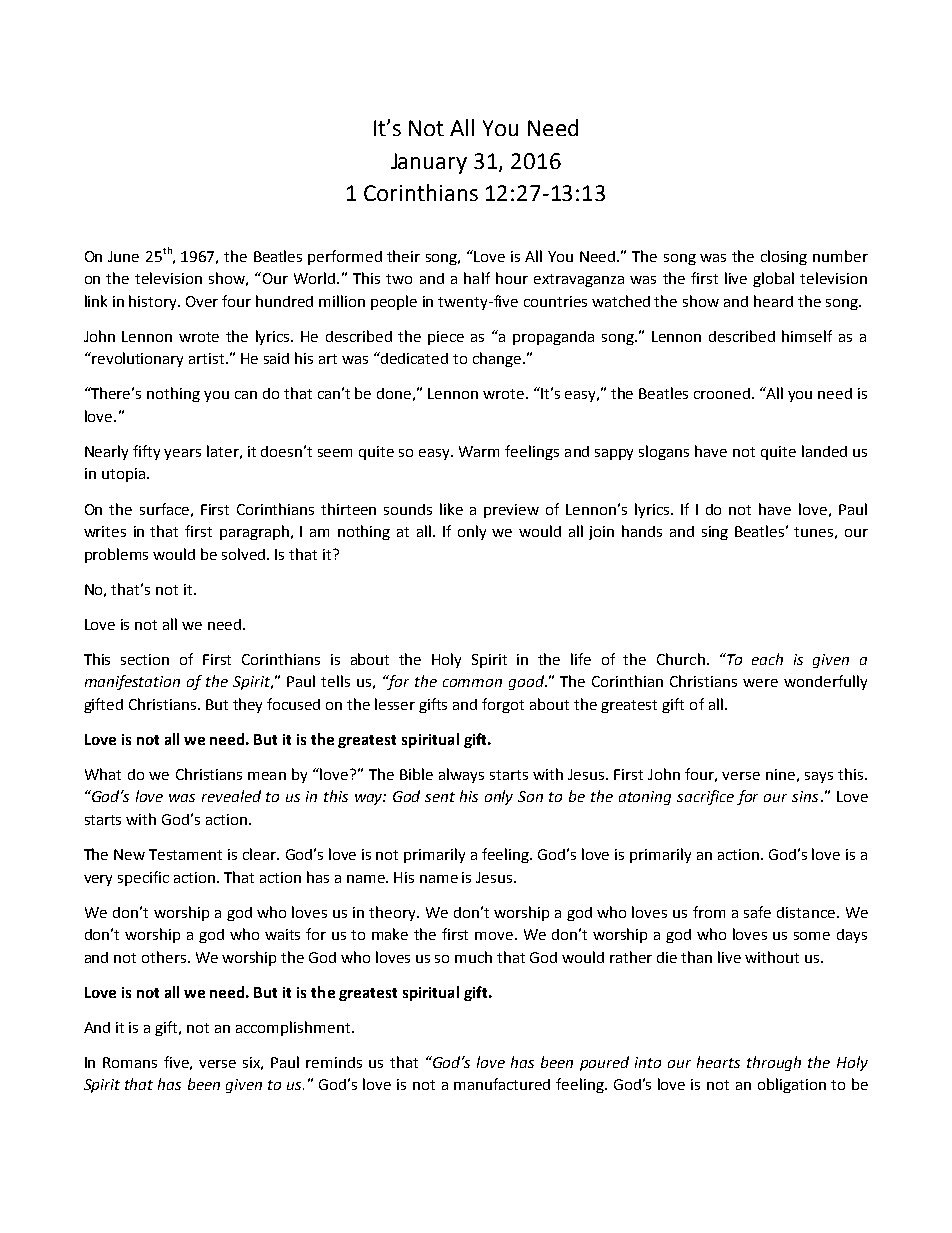 Image resolution: width=952 pixels, height=1233 pixels. Describe the element at coordinates (145, 659) in the screenshot. I see `section` at that location.
